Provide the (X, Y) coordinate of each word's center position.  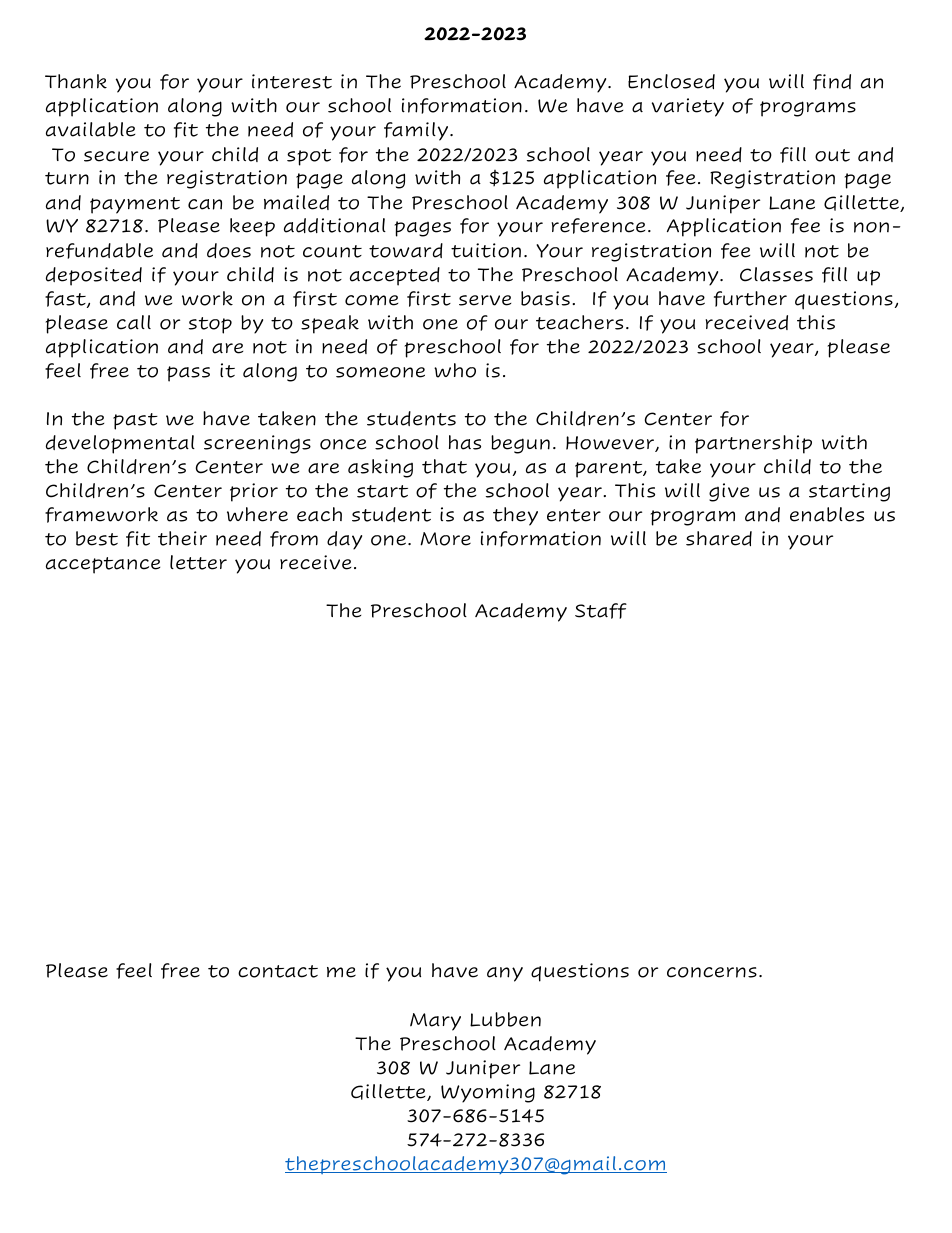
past (135, 421)
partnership (753, 444)
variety (688, 107)
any (505, 974)
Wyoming (488, 1093)
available (90, 129)
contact (278, 971)
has (465, 442)
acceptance (103, 565)
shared (719, 538)
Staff (601, 611)
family (417, 131)
